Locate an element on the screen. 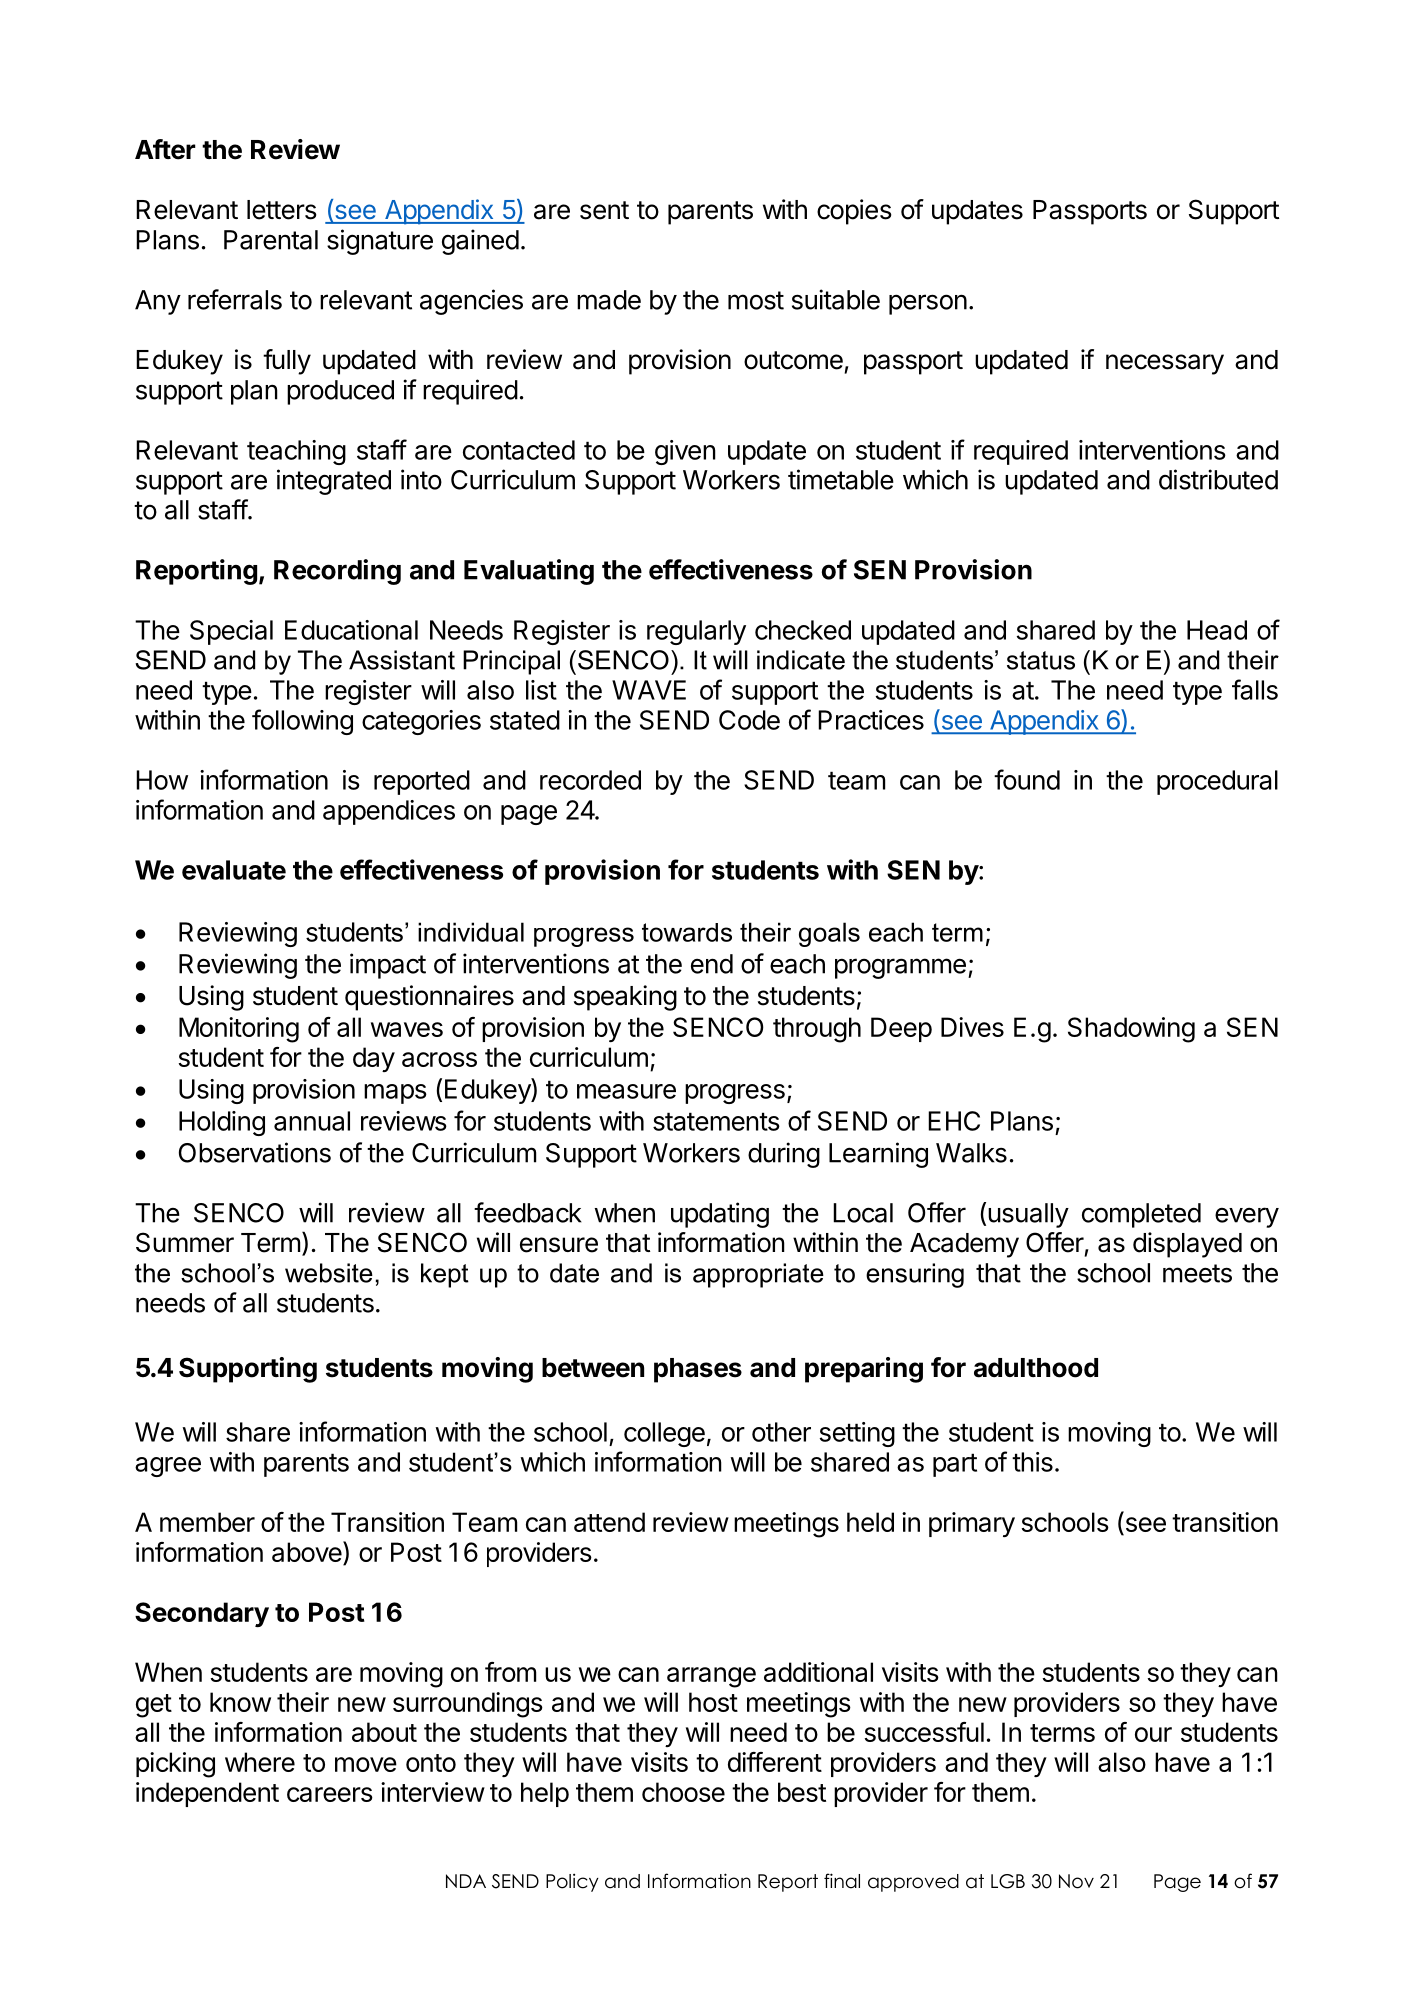 The height and width of the screenshot is (1998, 1413). choose is located at coordinates (683, 1792).
